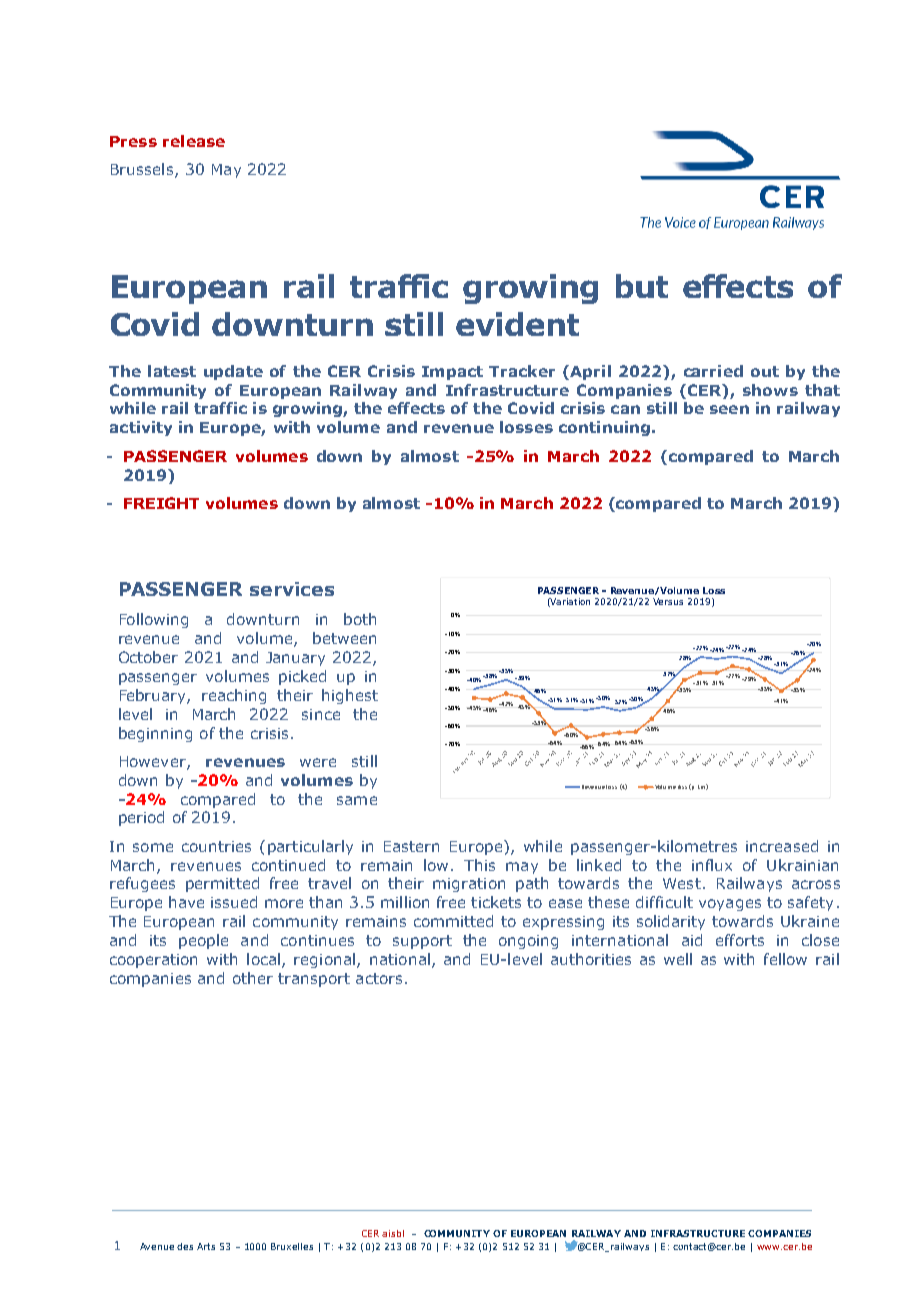 This page has width=924, height=1308. Describe the element at coordinates (528, 942) in the page. I see `ongoing` at that location.
